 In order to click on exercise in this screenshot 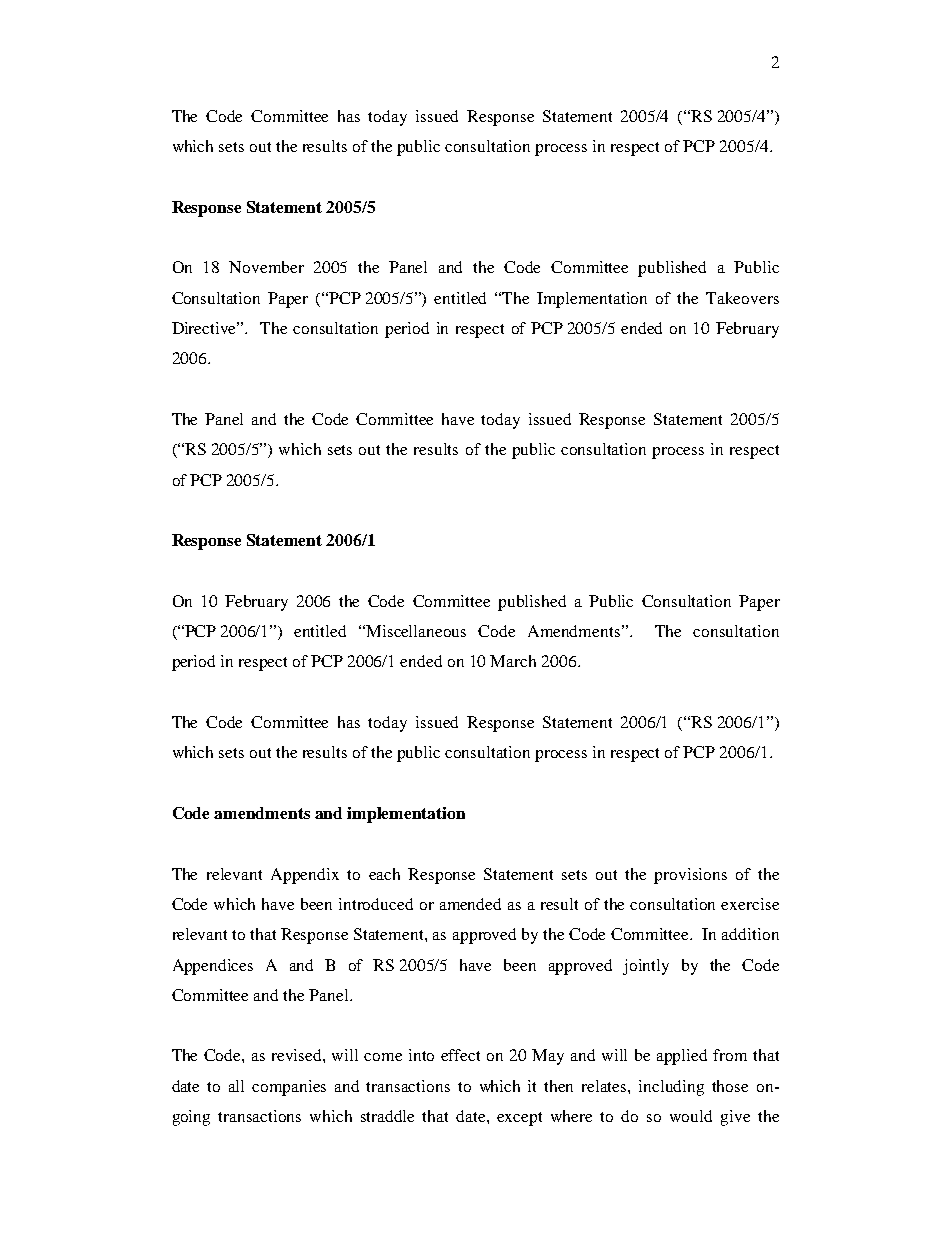, I will do `click(750, 904)`.
